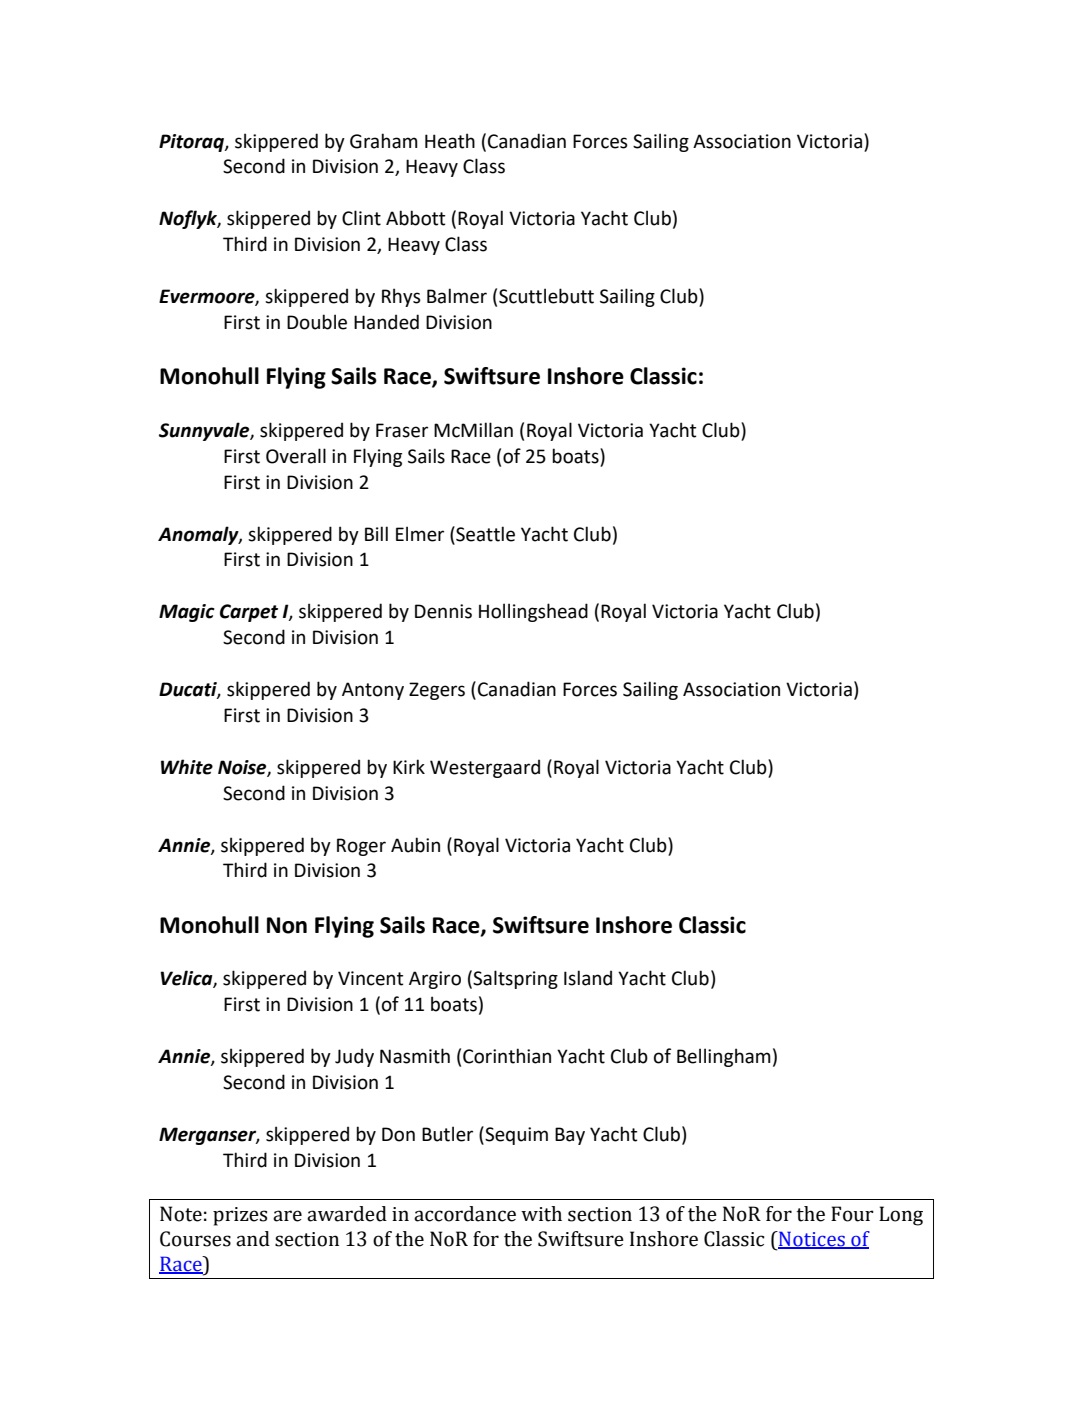 The height and width of the screenshot is (1401, 1083). Describe the element at coordinates (541, 1214) in the screenshot. I see `with` at that location.
